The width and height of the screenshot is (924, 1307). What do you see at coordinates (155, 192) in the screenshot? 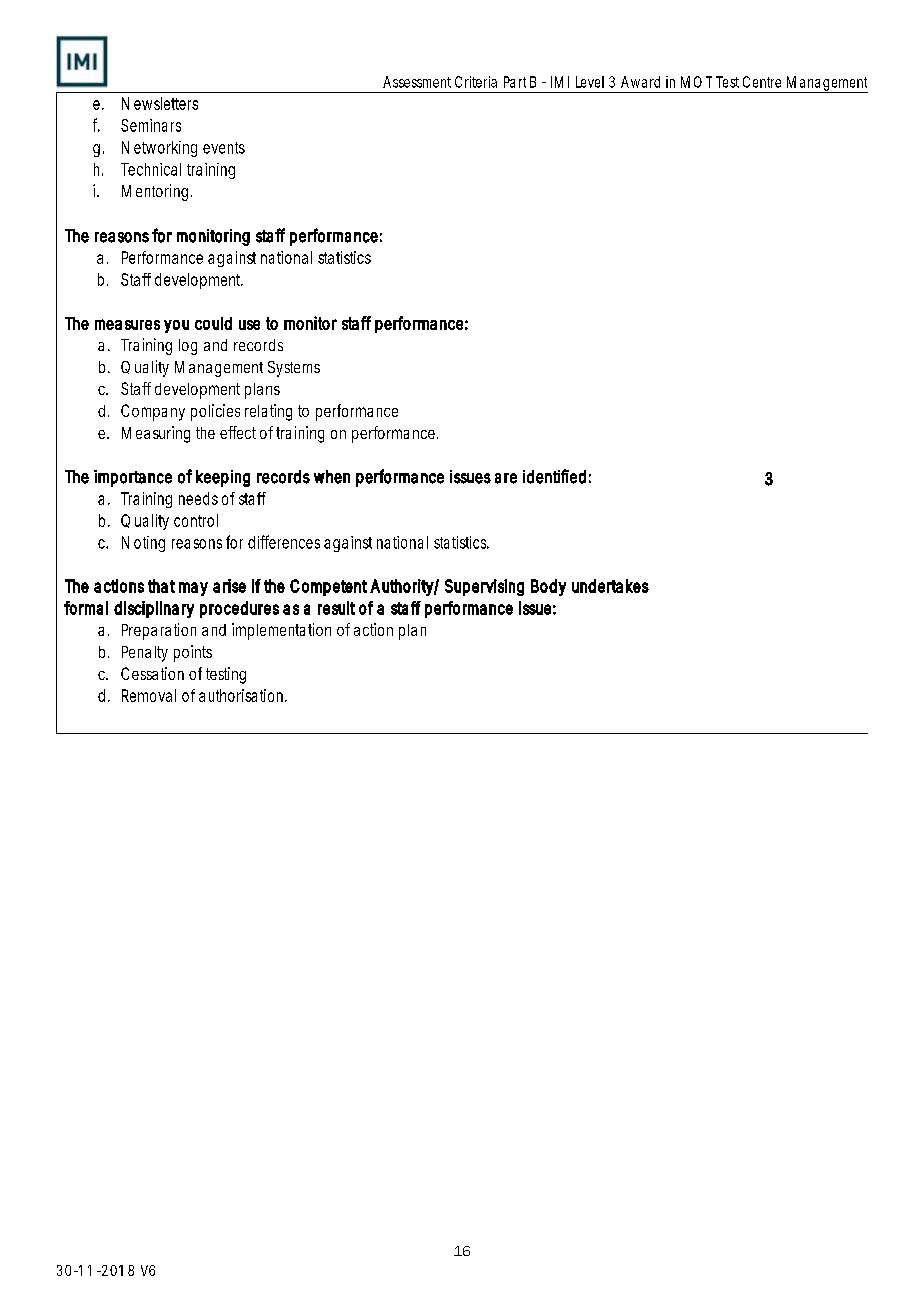
I see `Mentoring` at bounding box center [155, 192].
